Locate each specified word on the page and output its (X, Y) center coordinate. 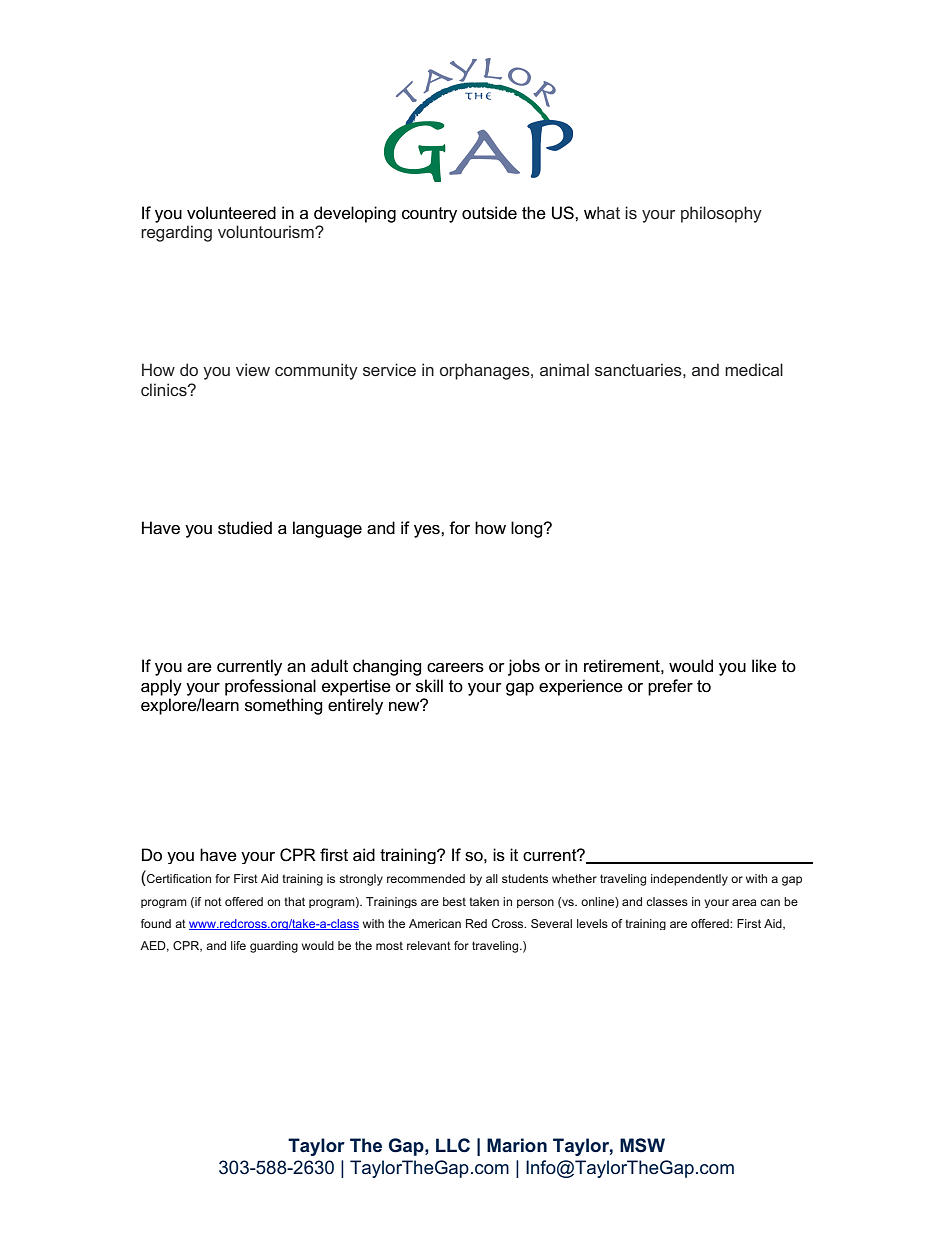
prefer (670, 687)
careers (455, 668)
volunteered (231, 213)
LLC (453, 1145)
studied (245, 528)
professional (270, 687)
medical (754, 369)
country (429, 215)
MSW (642, 1145)
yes (428, 531)
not (213, 901)
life (238, 945)
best (454, 901)
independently (689, 880)
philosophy (721, 214)
